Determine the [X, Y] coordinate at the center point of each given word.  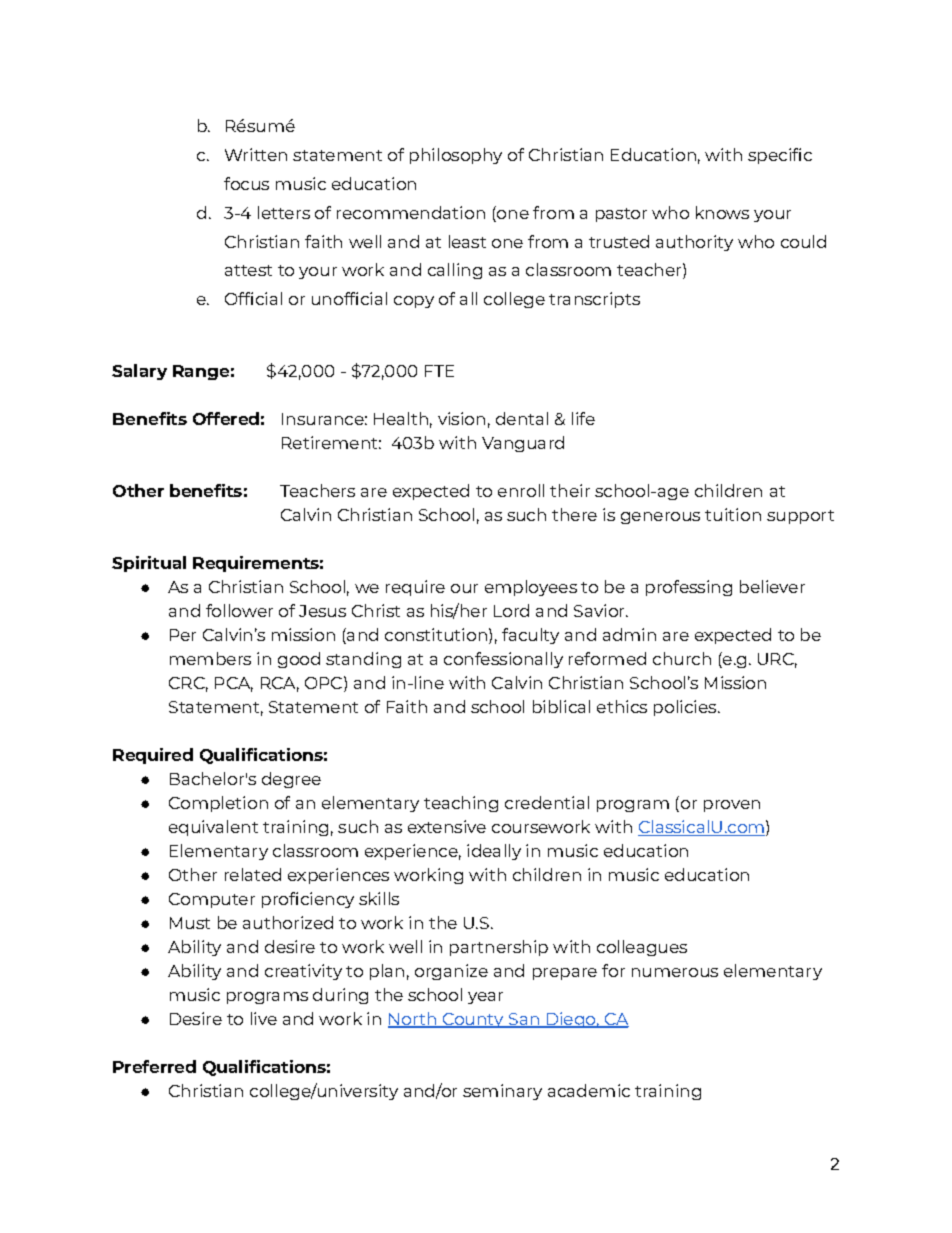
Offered [226, 418]
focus [246, 183]
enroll [521, 490]
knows [722, 212]
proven [732, 806]
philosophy [456, 156]
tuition [733, 514]
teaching [461, 804]
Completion [218, 804]
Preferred [154, 1066]
